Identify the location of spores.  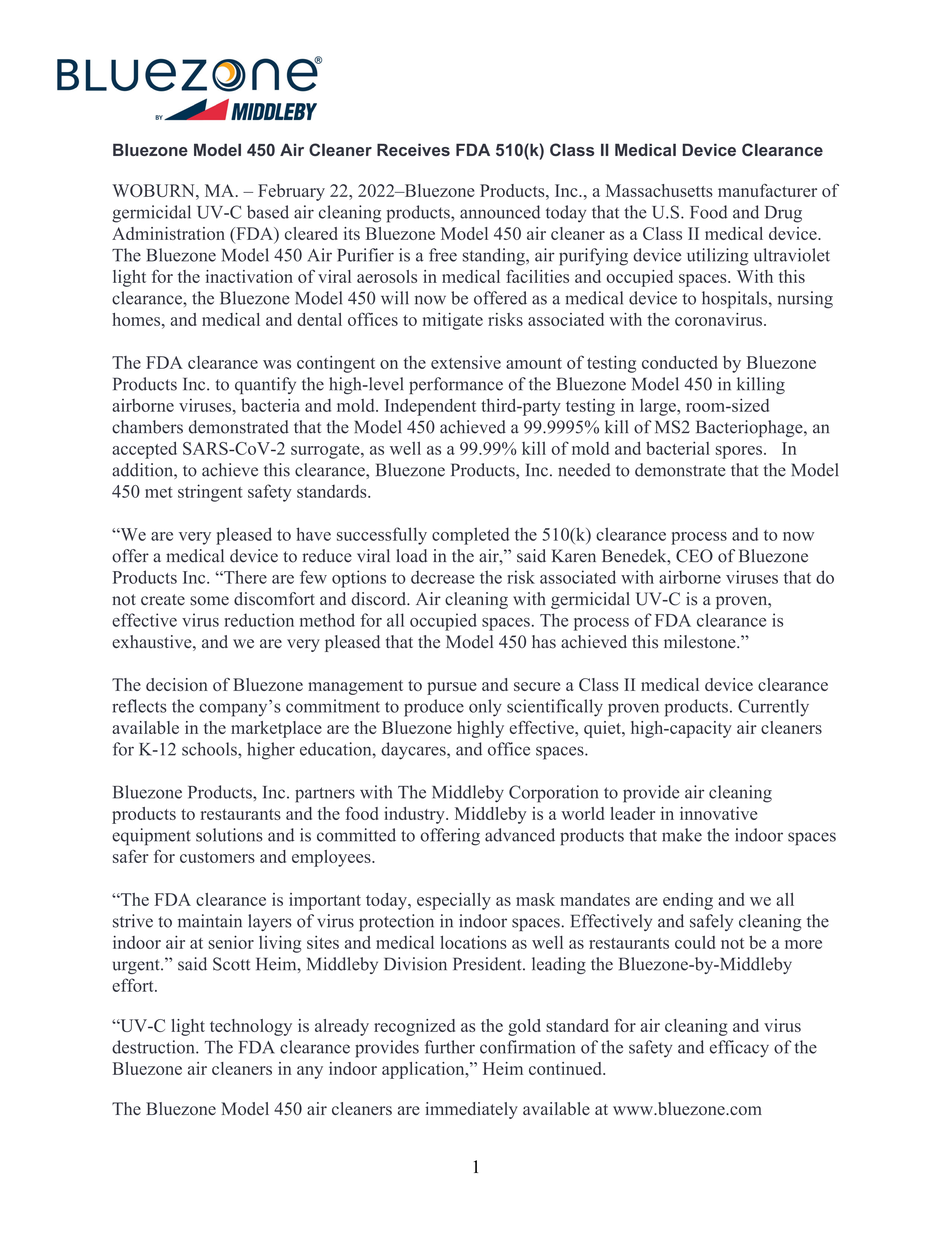
(739, 452).
